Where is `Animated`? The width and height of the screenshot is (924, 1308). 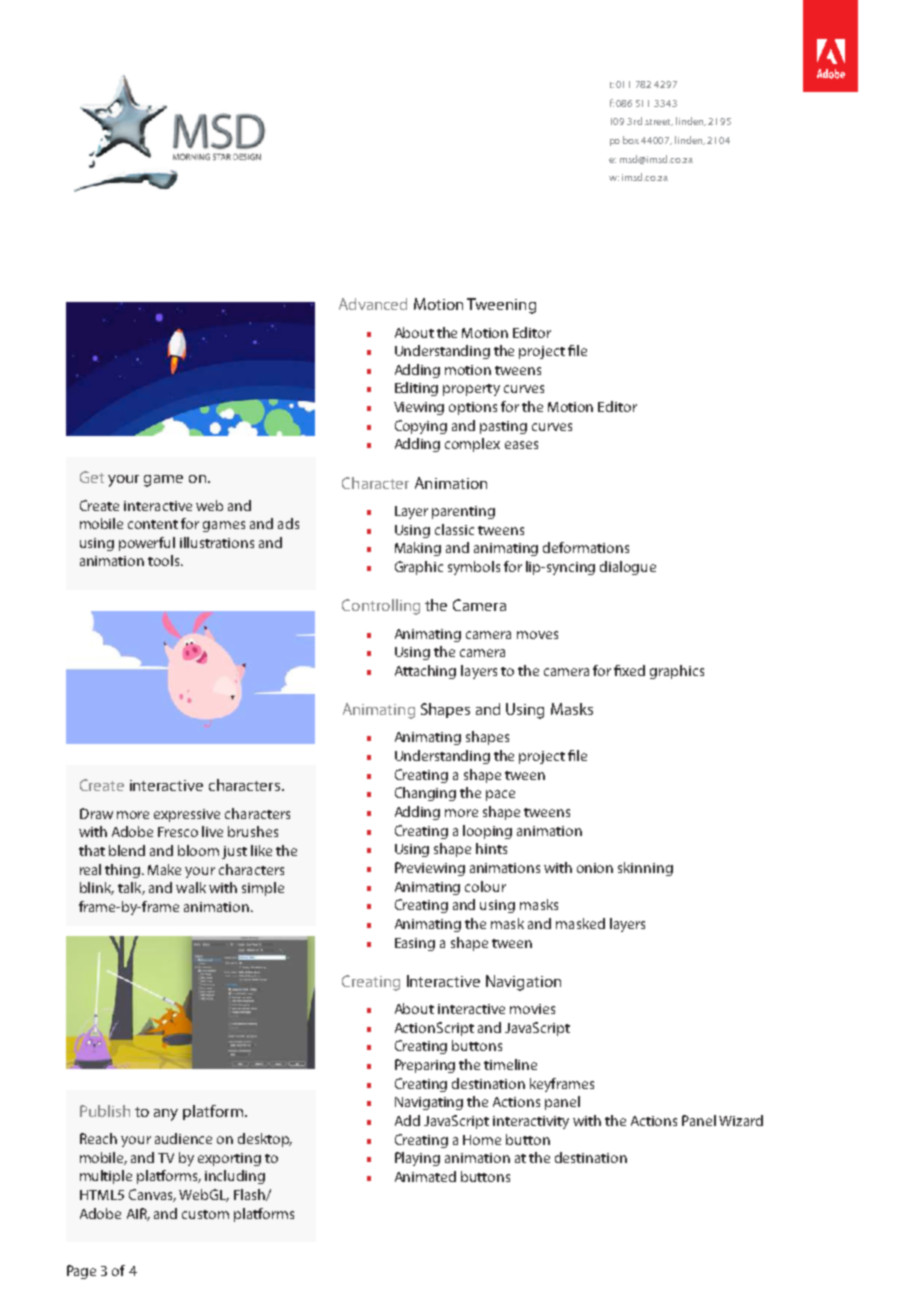
Animated is located at coordinates (425, 1176).
